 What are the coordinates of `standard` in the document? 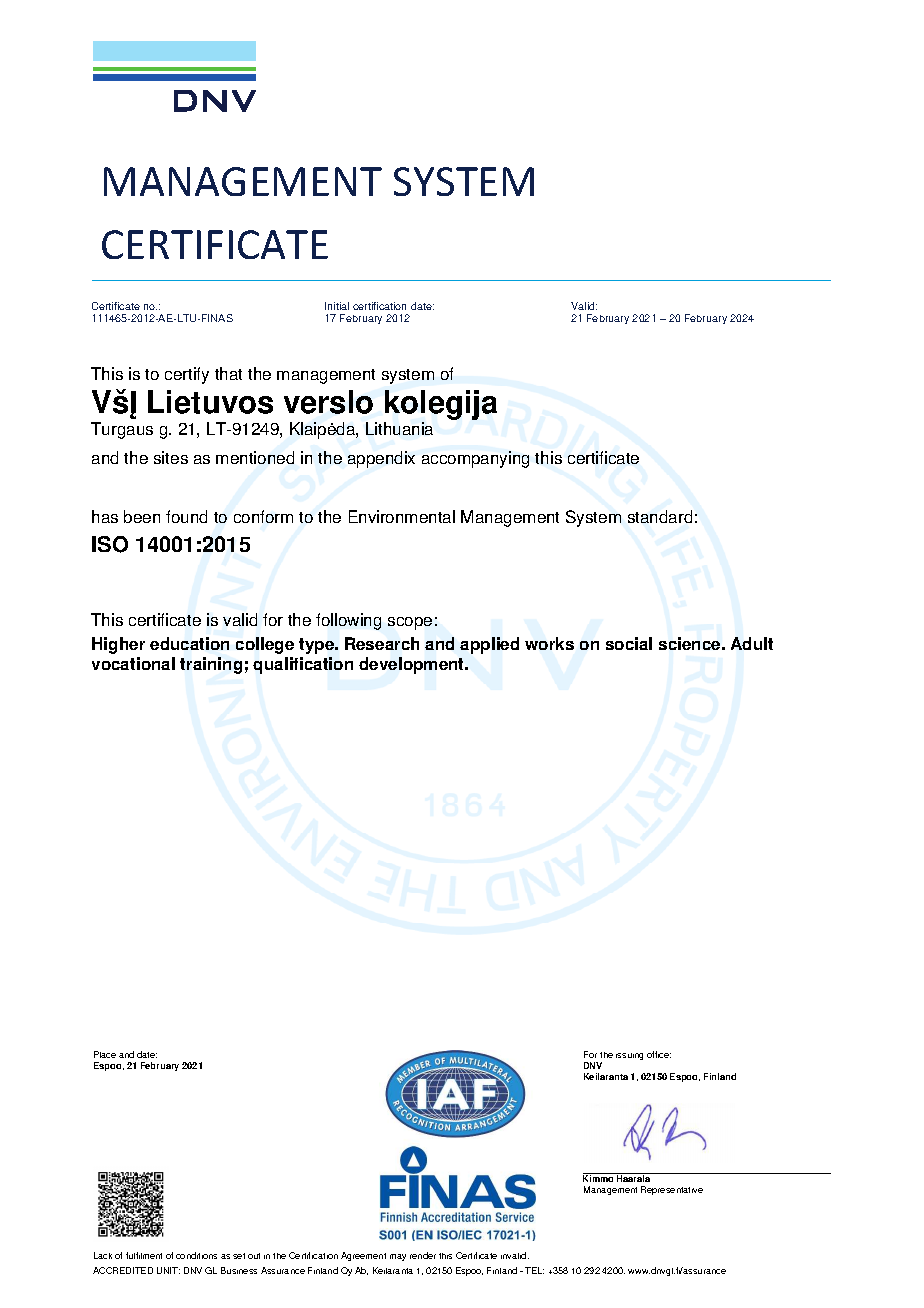 It's located at (660, 516).
